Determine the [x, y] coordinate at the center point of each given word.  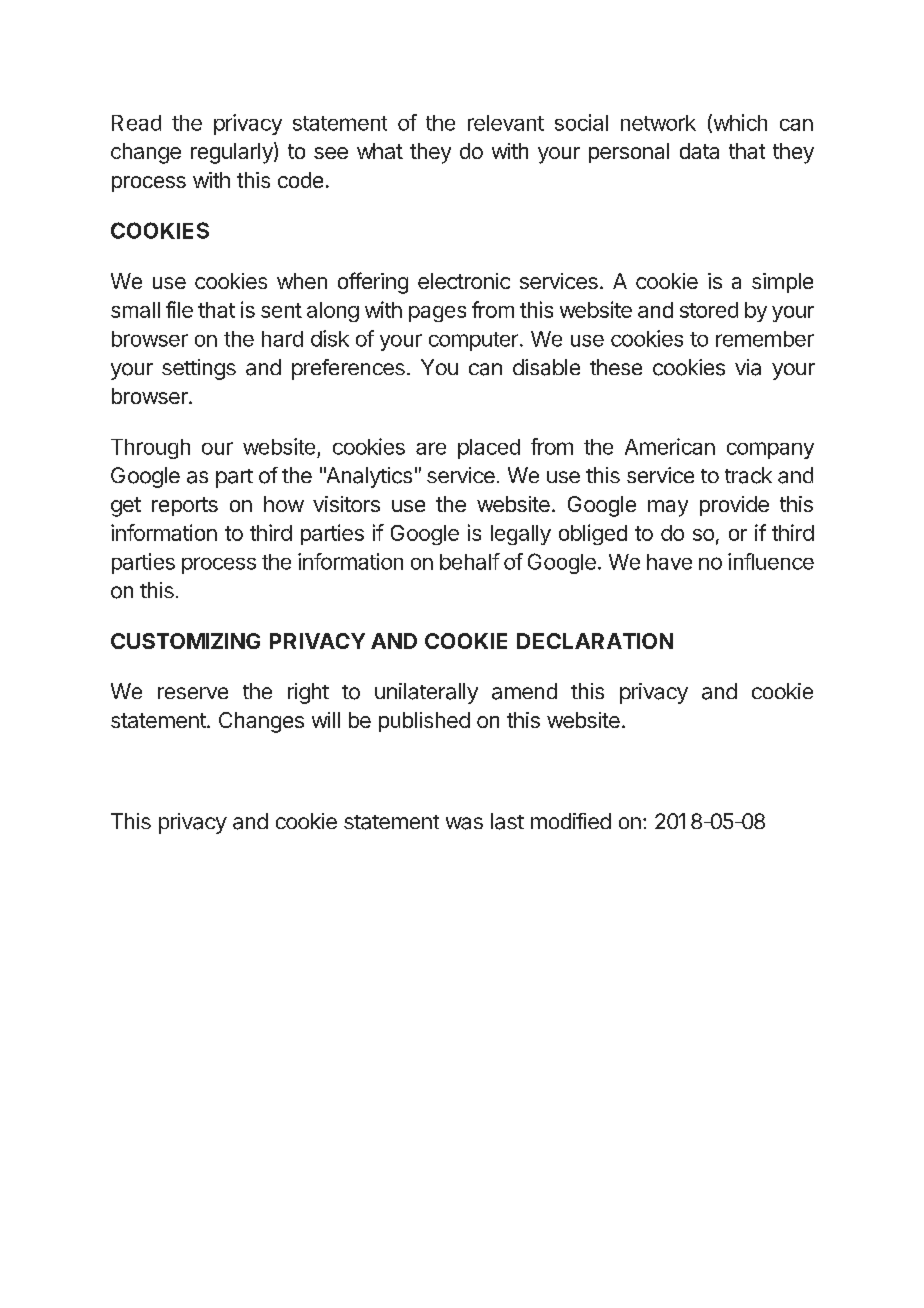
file [179, 309]
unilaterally [426, 693]
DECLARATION [595, 641]
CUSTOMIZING [185, 641]
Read [136, 123]
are [431, 448]
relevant [506, 123]
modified [571, 821]
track [748, 475]
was [464, 823]
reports [185, 506]
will [326, 720]
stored [709, 310]
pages [437, 314]
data [699, 151]
